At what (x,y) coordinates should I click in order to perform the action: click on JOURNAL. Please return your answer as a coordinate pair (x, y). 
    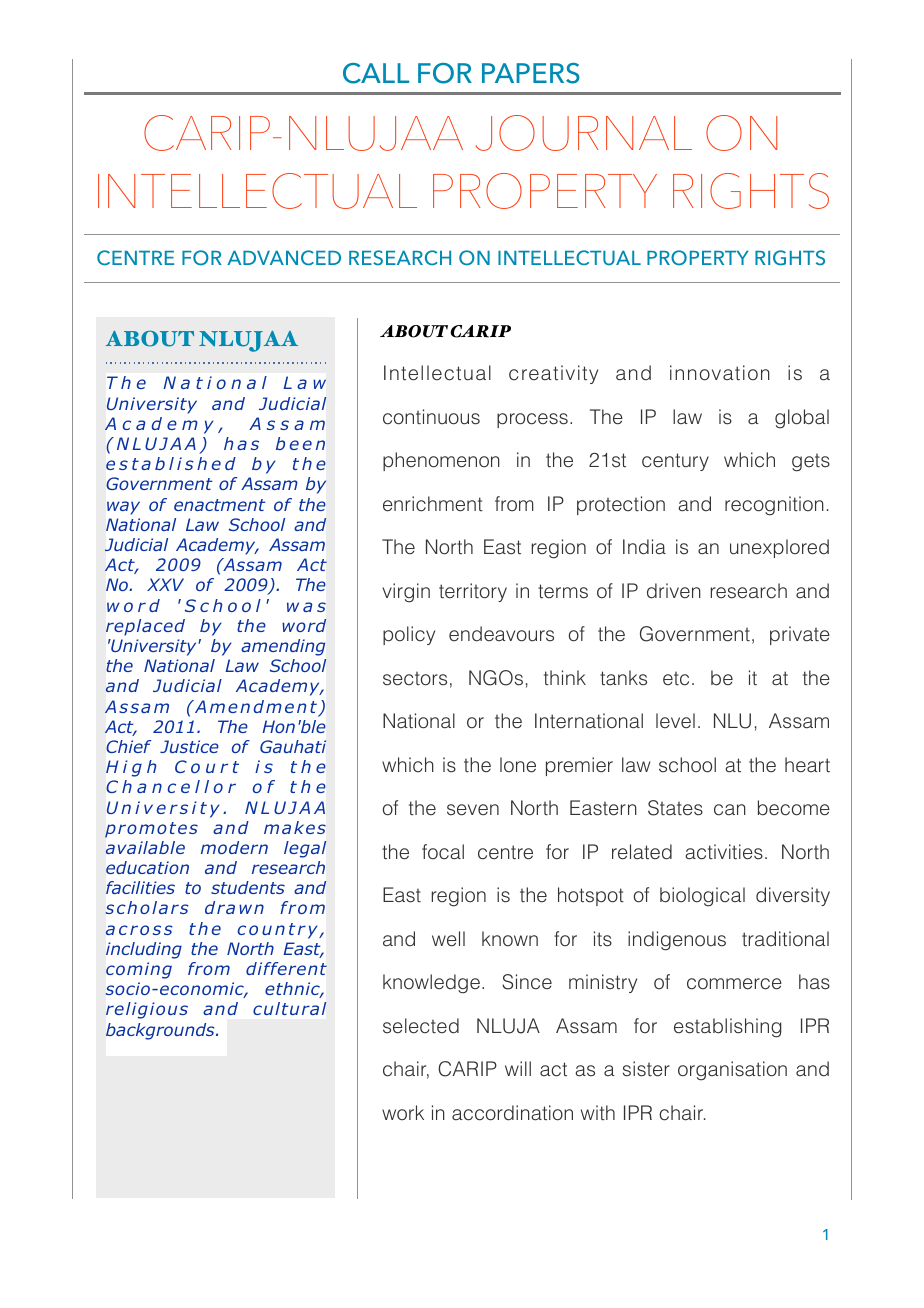
    Looking at the image, I should click on (584, 133).
